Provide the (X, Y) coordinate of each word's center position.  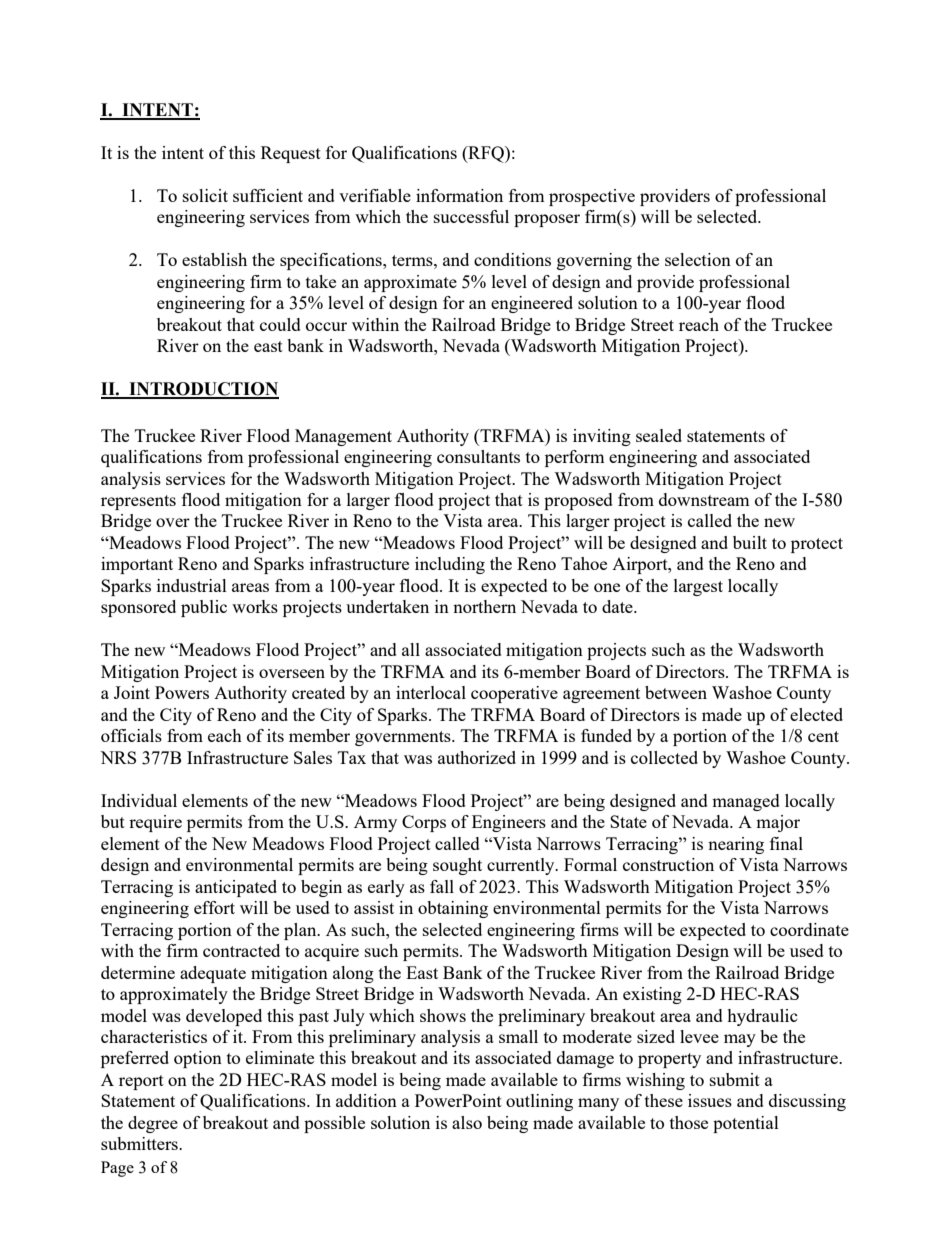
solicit (205, 195)
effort (214, 907)
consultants (478, 456)
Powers (182, 692)
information (459, 195)
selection (698, 259)
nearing (736, 845)
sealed (659, 435)
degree (153, 1124)
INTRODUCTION (203, 390)
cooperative (514, 694)
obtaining (453, 909)
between (676, 692)
